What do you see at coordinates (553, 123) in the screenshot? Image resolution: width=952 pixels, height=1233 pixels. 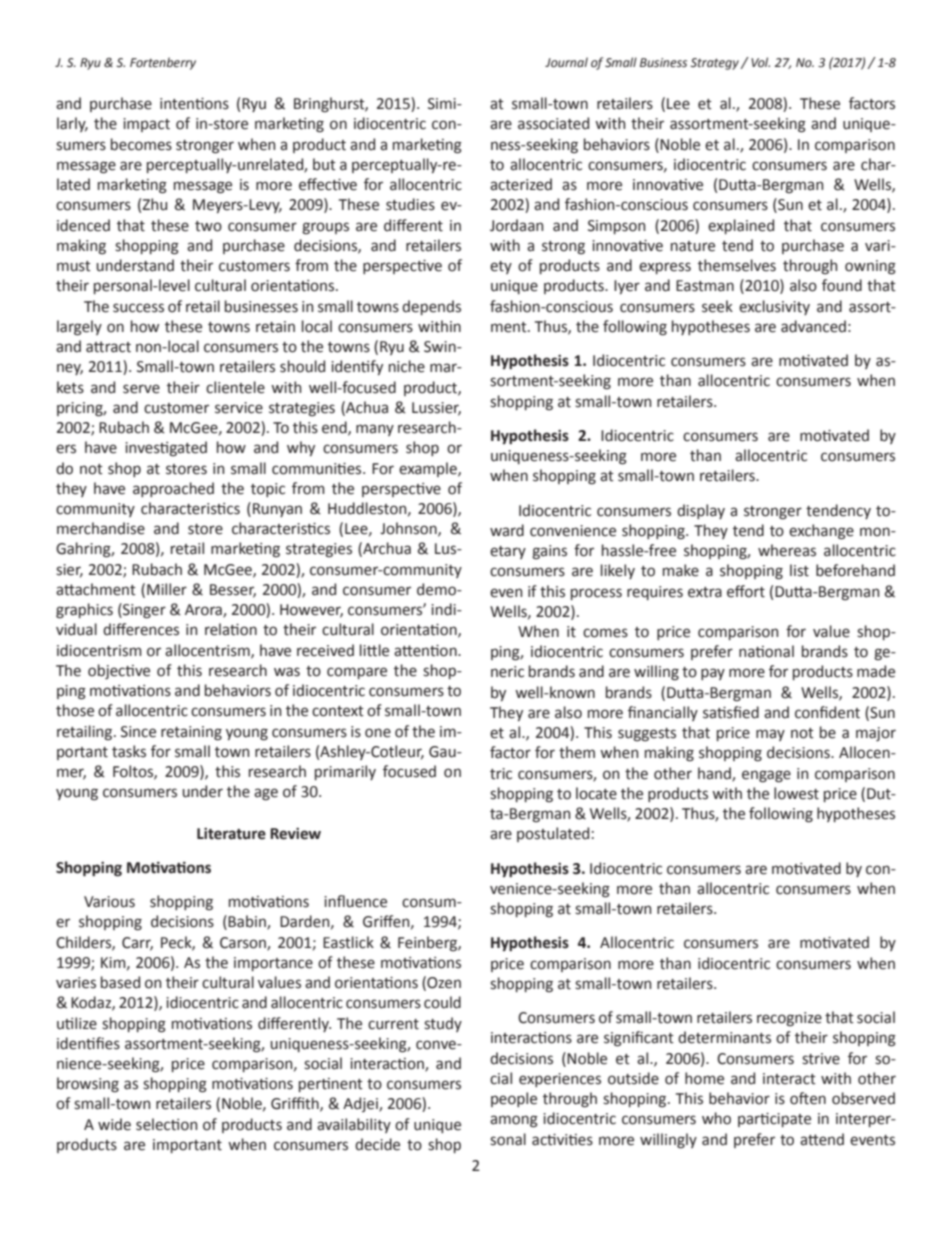 I see `associated` at bounding box center [553, 123].
